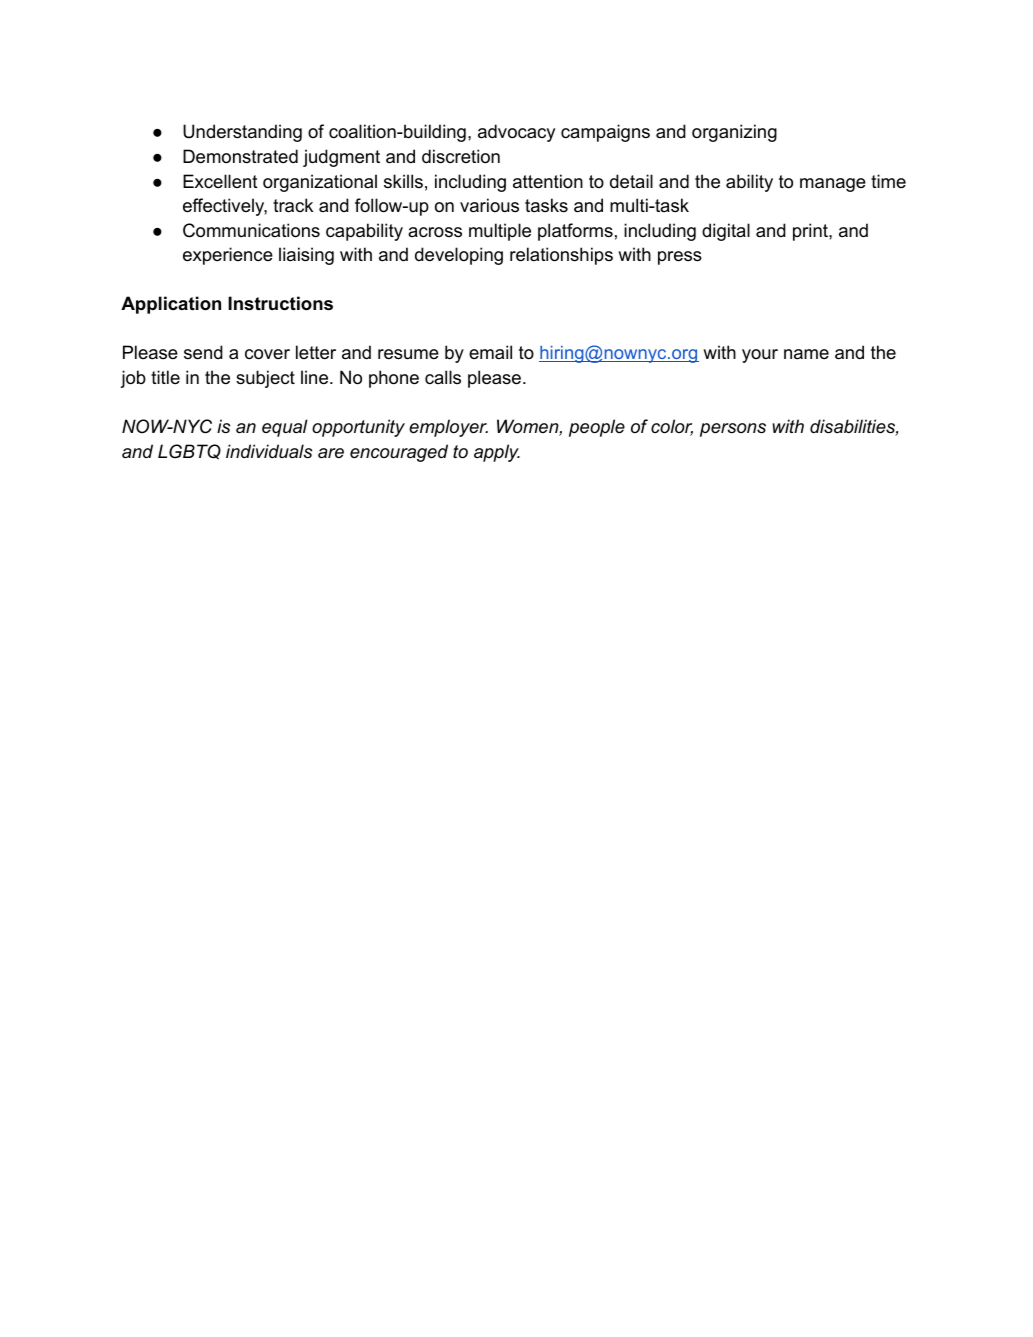 This screenshot has height=1337, width=1033. What do you see at coordinates (490, 352) in the screenshot?
I see `email` at bounding box center [490, 352].
